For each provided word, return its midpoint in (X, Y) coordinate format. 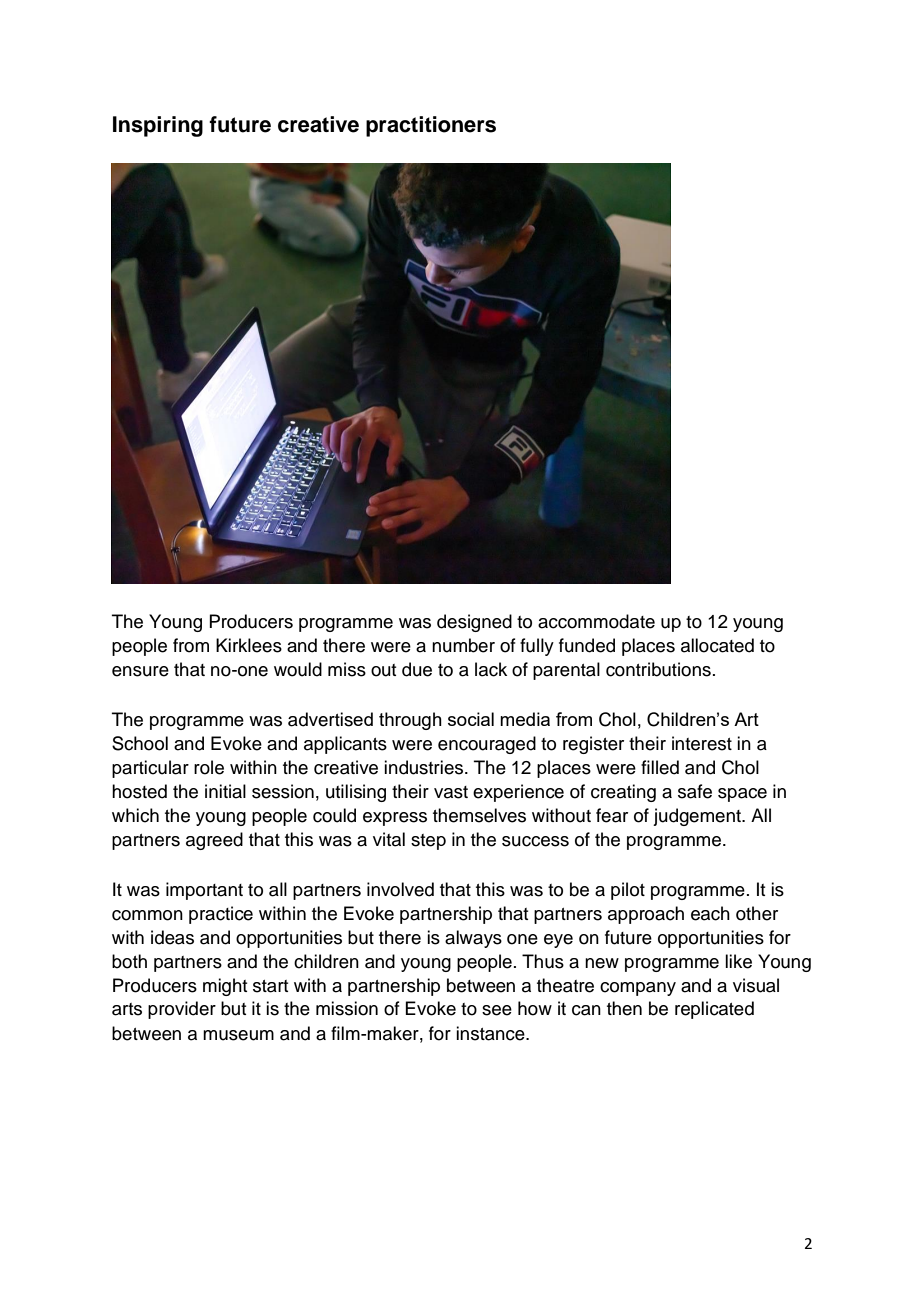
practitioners (431, 126)
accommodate (596, 621)
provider (182, 1010)
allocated (717, 645)
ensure (140, 671)
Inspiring (158, 126)
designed (474, 623)
